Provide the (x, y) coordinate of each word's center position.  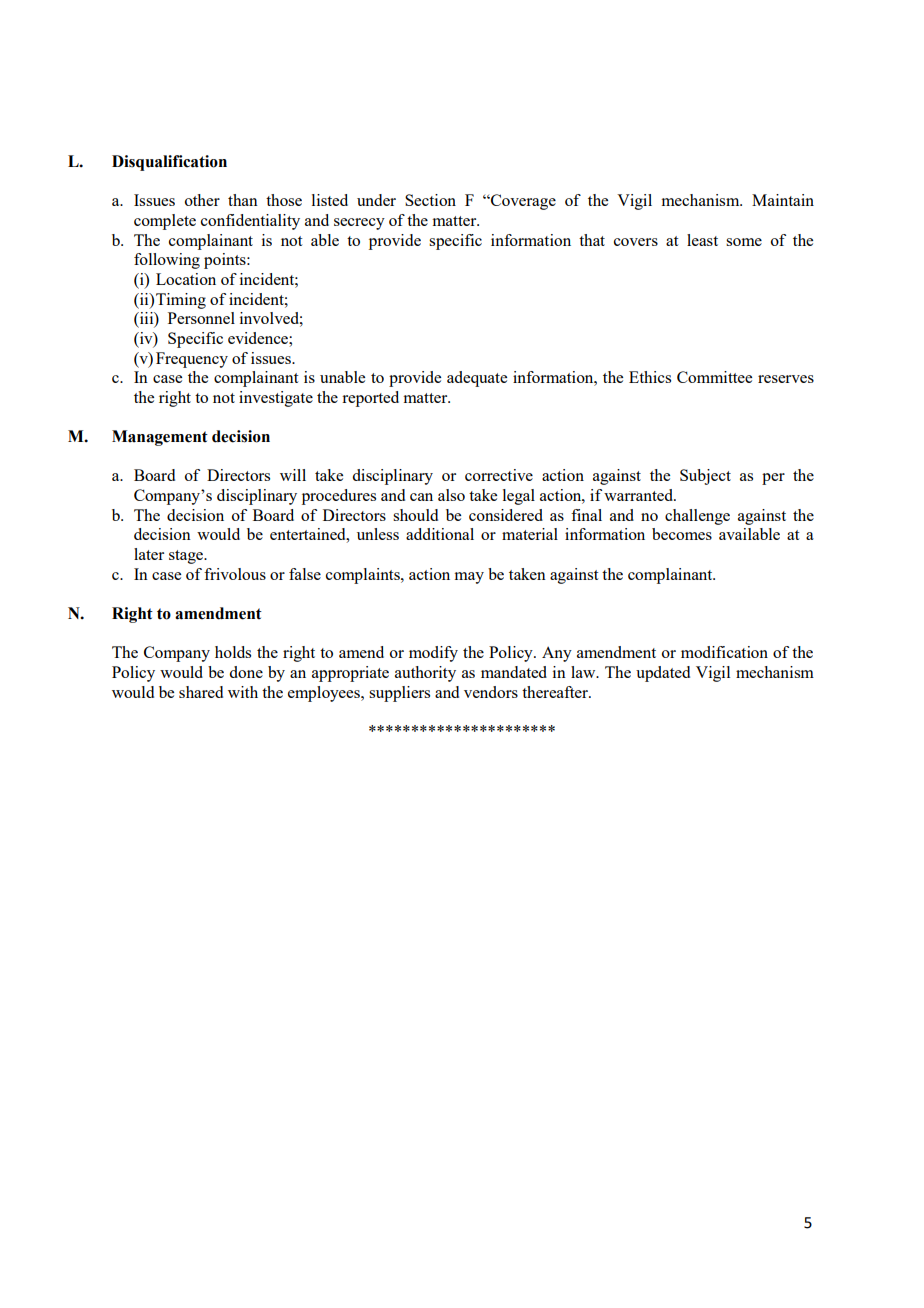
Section (430, 200)
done (246, 672)
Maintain (783, 200)
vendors (491, 692)
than (243, 200)
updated (663, 674)
